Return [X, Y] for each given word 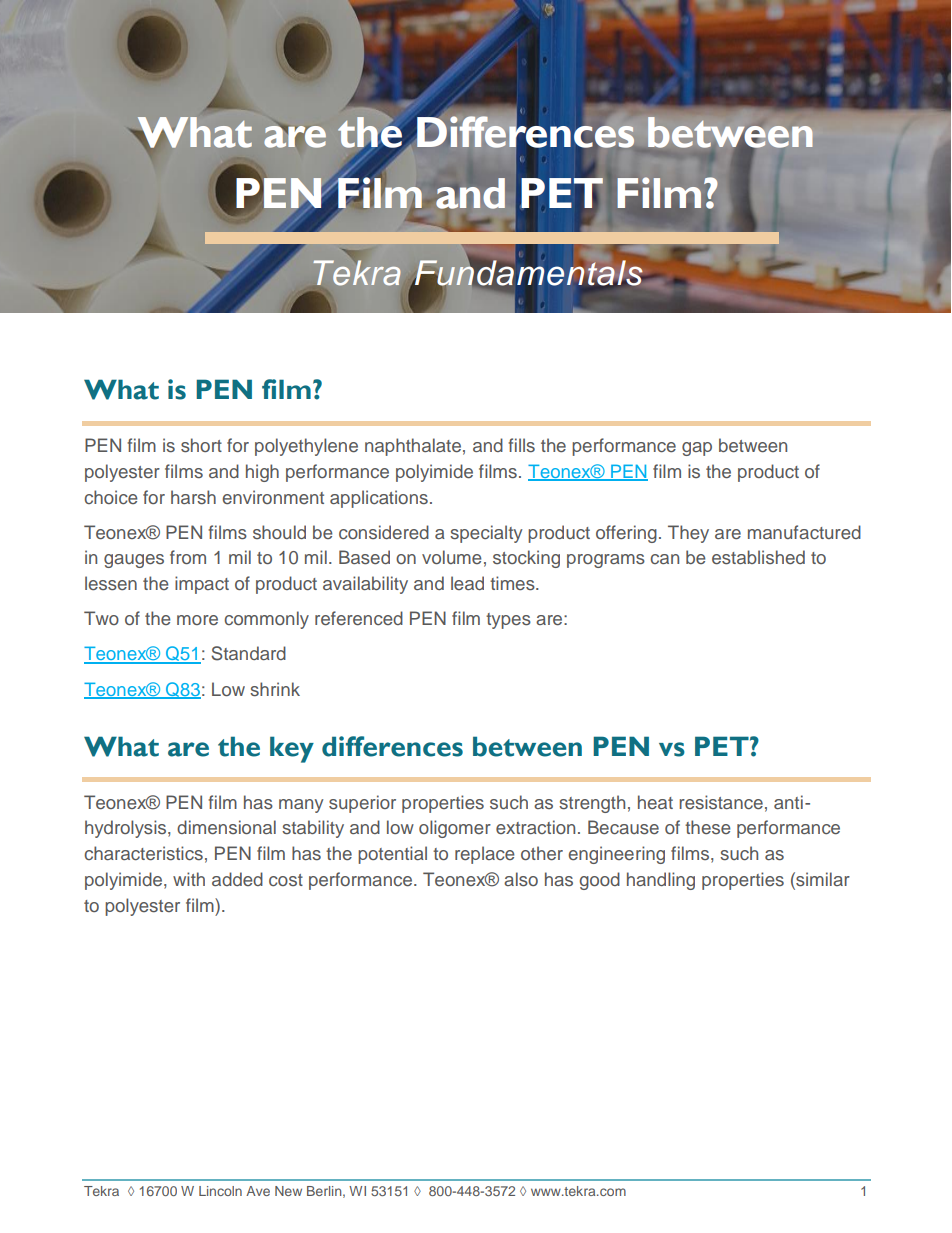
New [288, 1191]
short [201, 445]
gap [697, 449]
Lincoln [220, 1191]
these [708, 827]
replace [485, 855]
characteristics [143, 853]
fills [521, 445]
